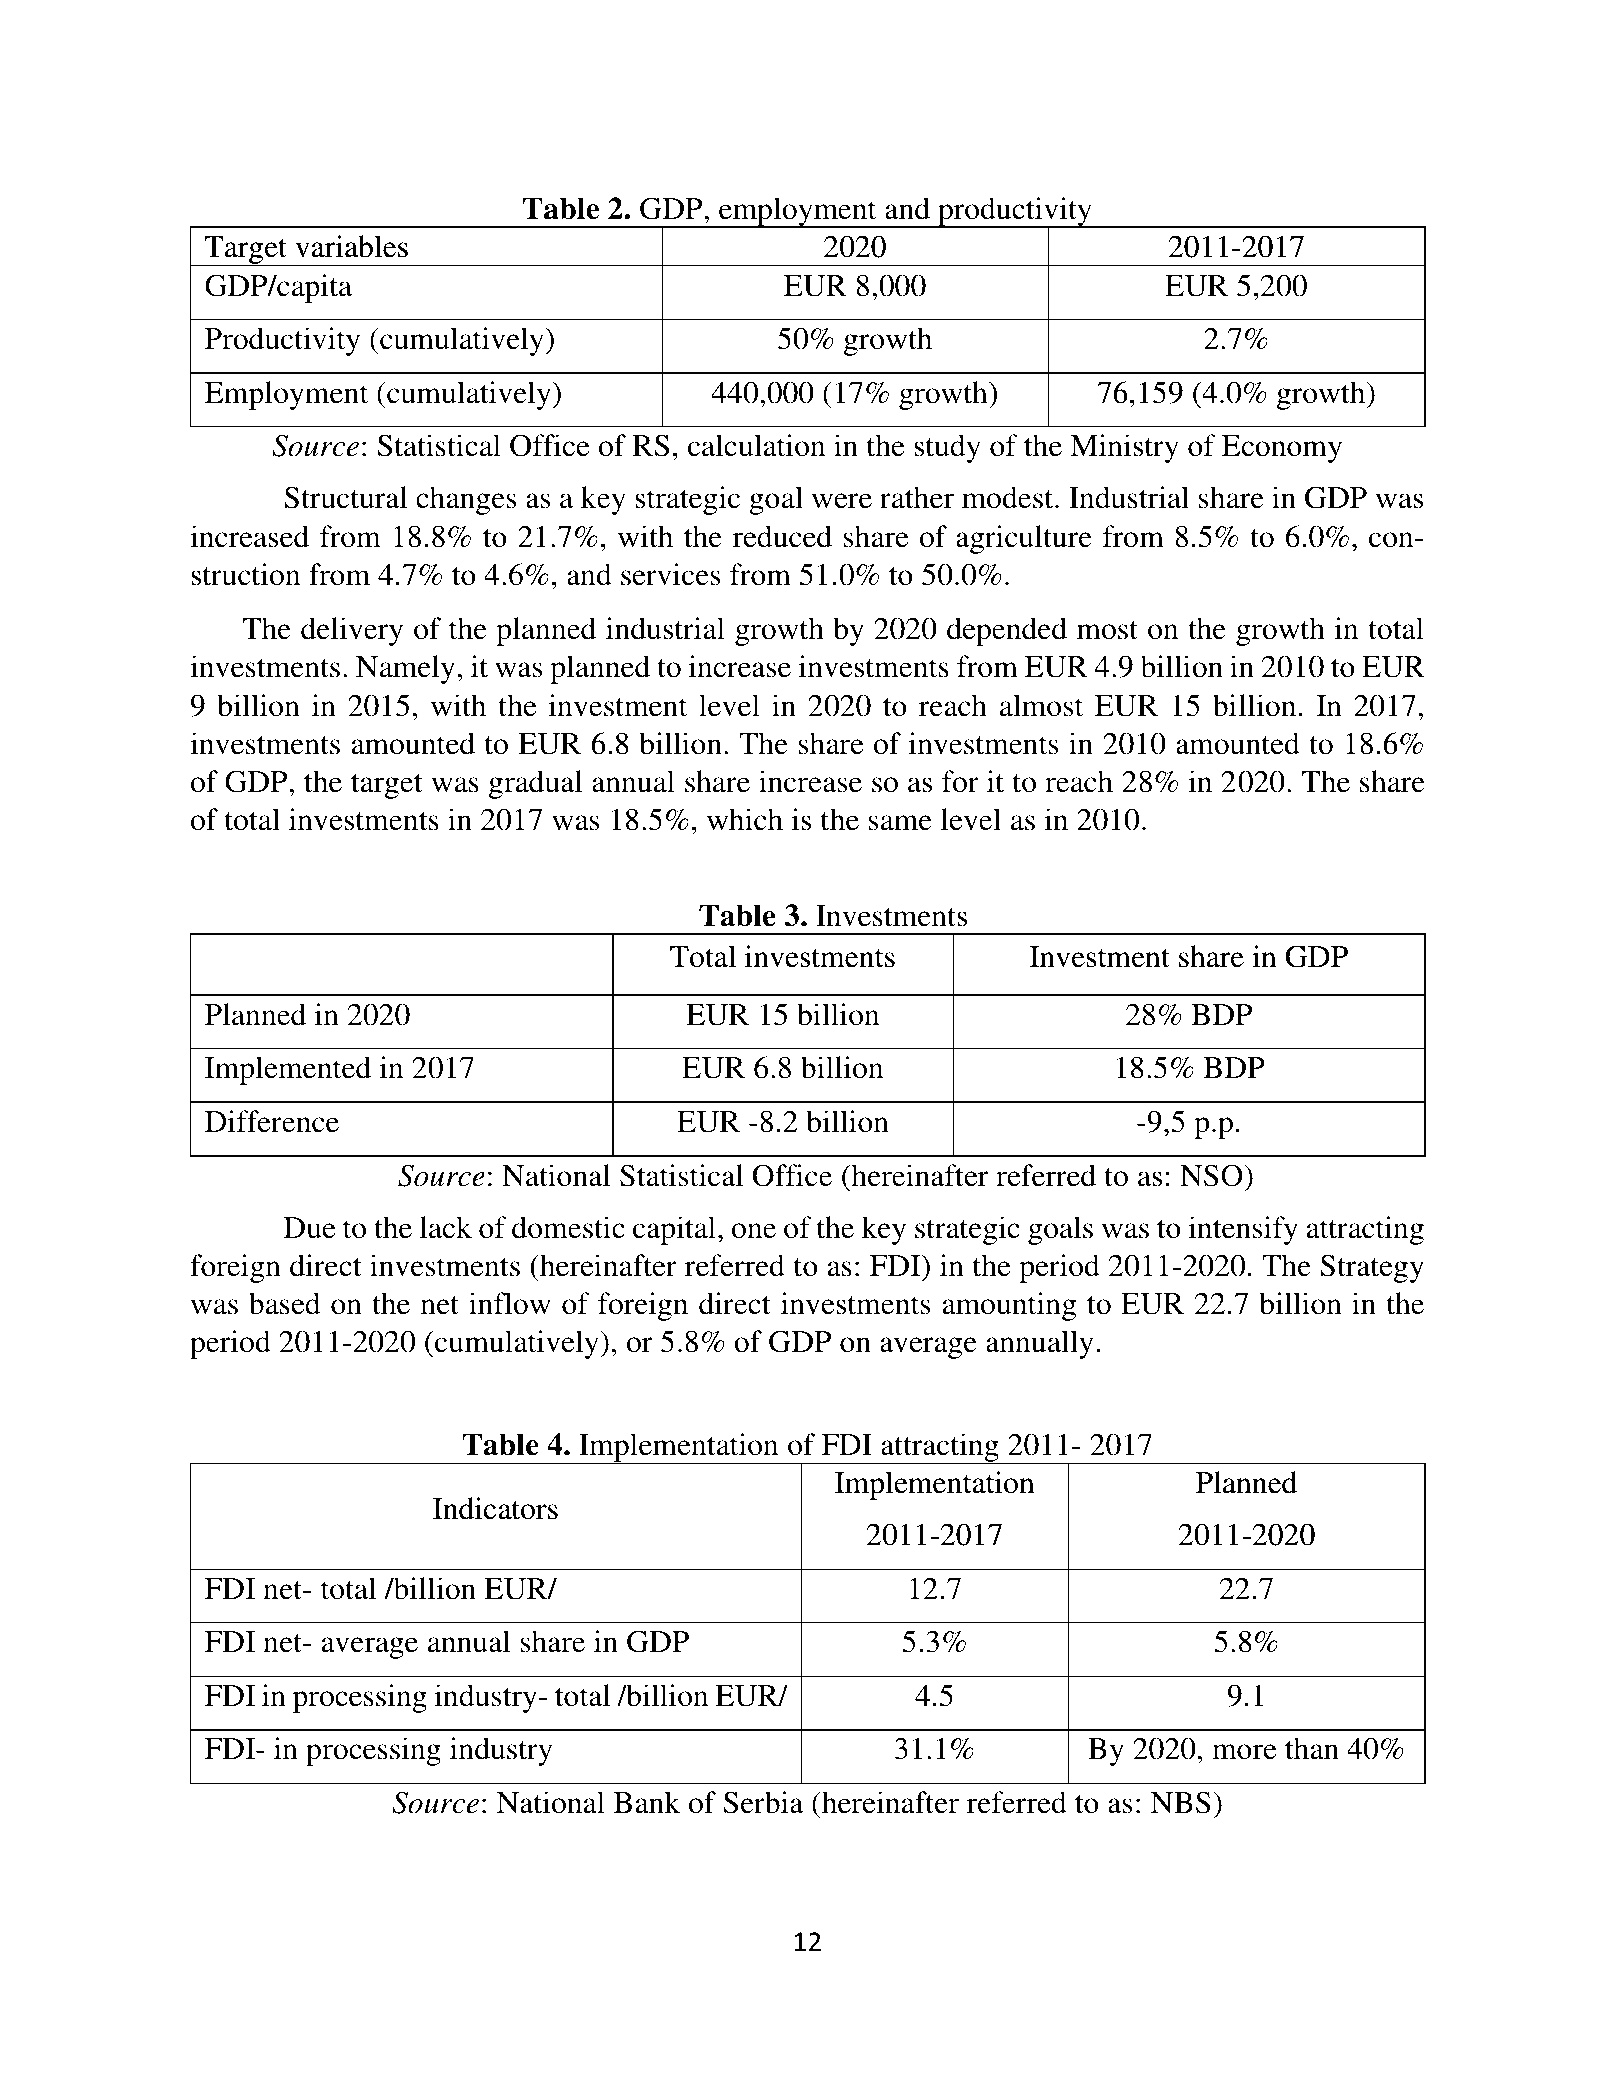 The image size is (1615, 2090). What do you see at coordinates (1282, 449) in the screenshot?
I see `Economy` at bounding box center [1282, 449].
